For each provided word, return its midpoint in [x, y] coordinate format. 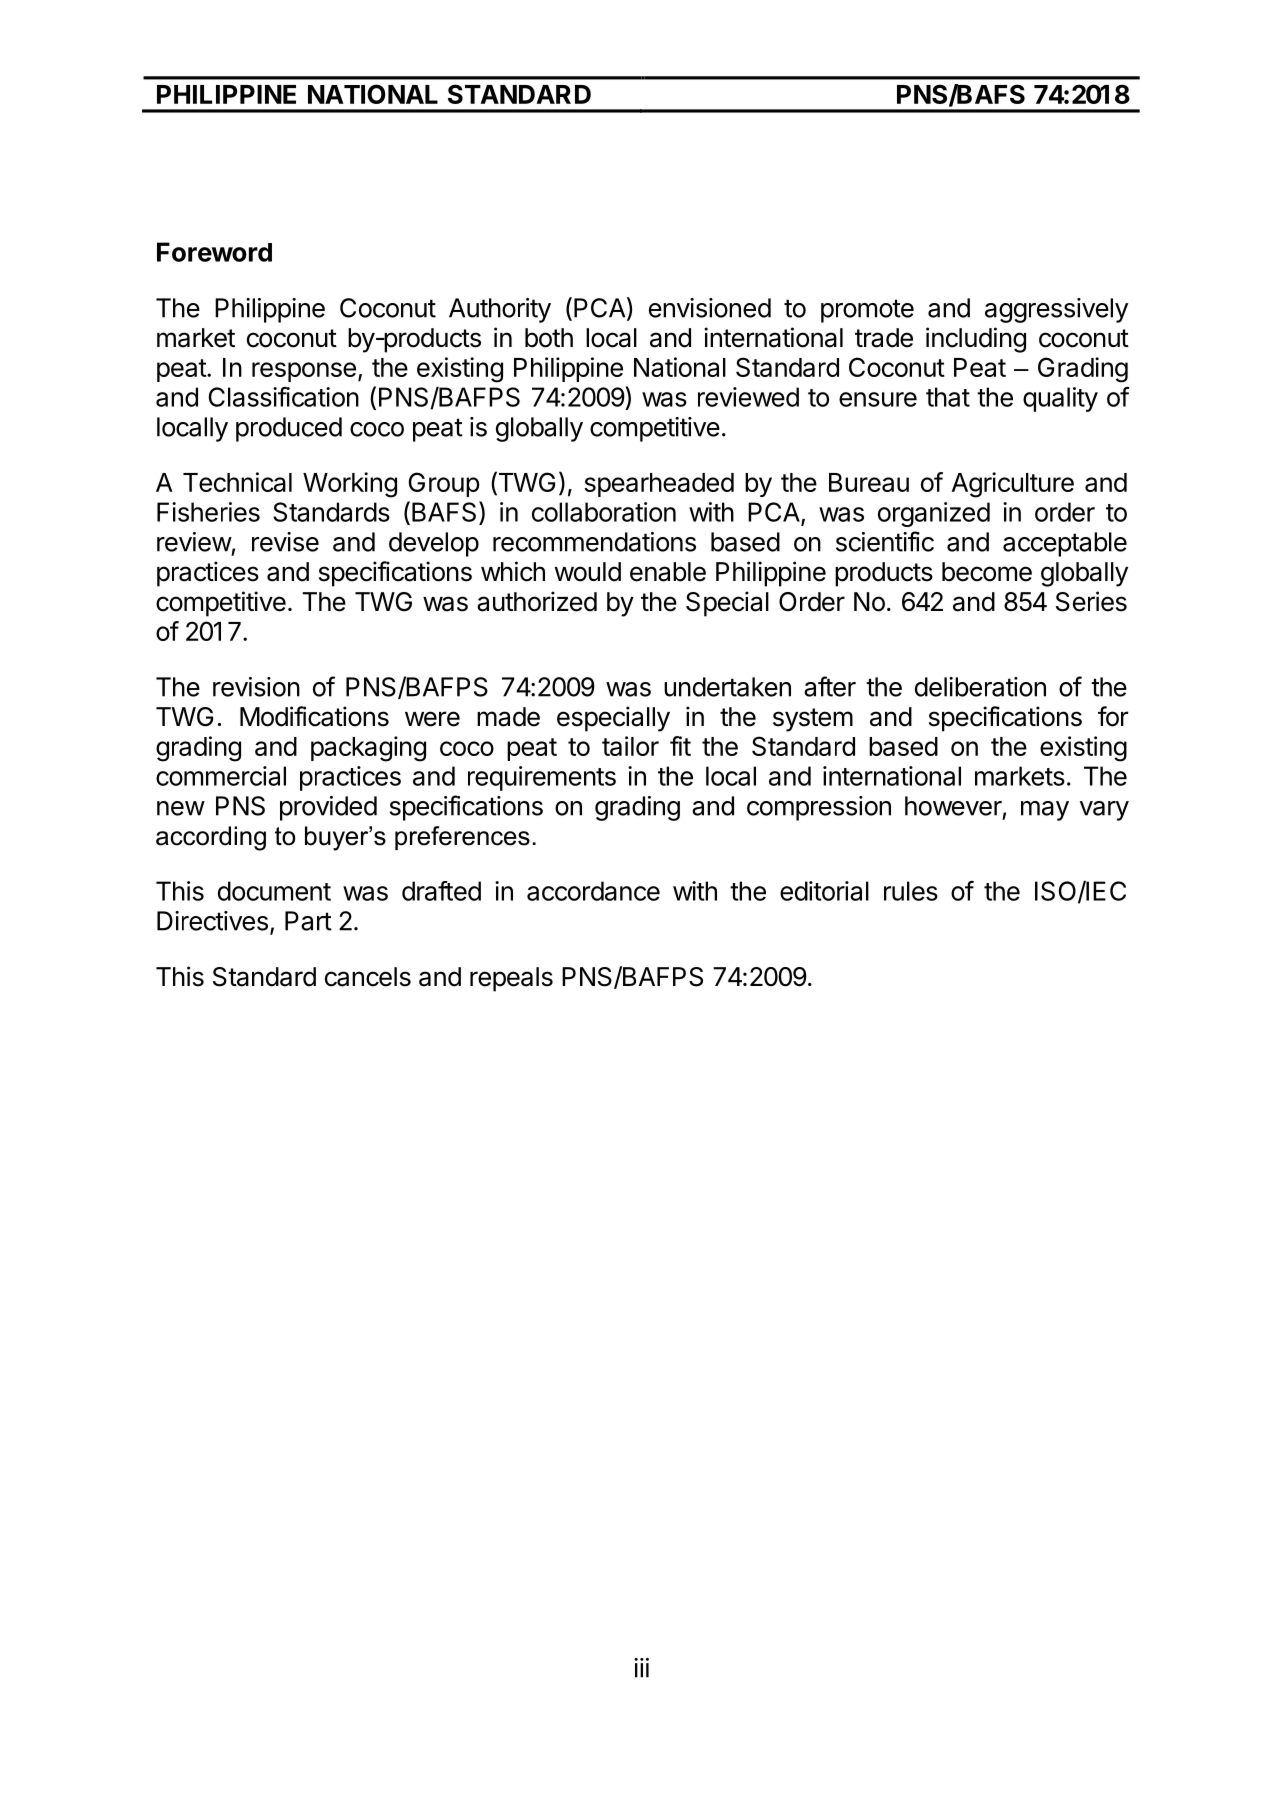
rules [911, 891]
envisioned [710, 308]
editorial [824, 891]
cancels [368, 977]
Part [308, 921]
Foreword [214, 252]
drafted [441, 891]
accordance [593, 891]
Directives [212, 921]
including [976, 340]
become [987, 572]
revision [256, 687]
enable [668, 572]
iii [641, 1668]
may [1045, 811]
